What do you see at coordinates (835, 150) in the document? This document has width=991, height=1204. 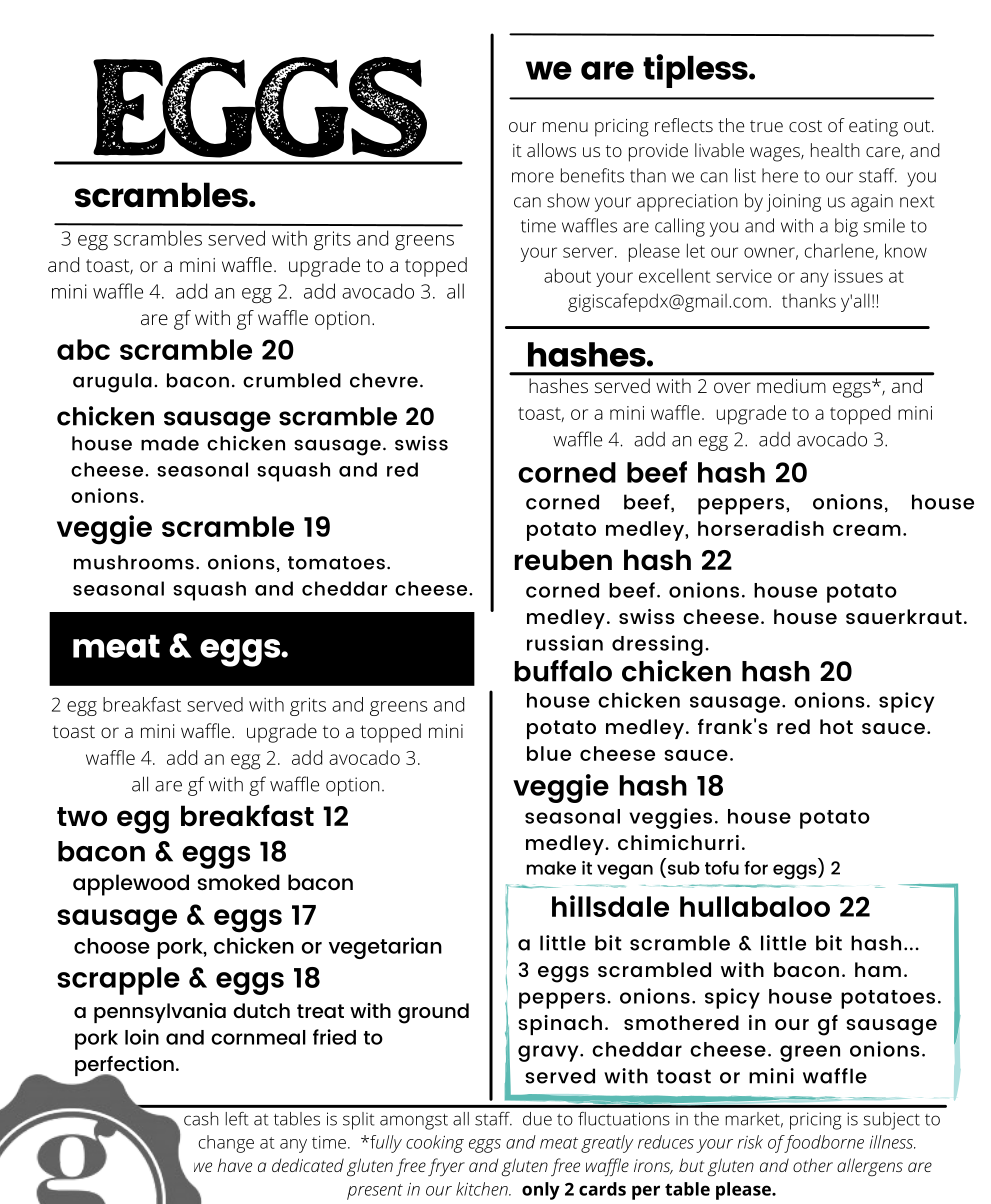 I see `health` at bounding box center [835, 150].
